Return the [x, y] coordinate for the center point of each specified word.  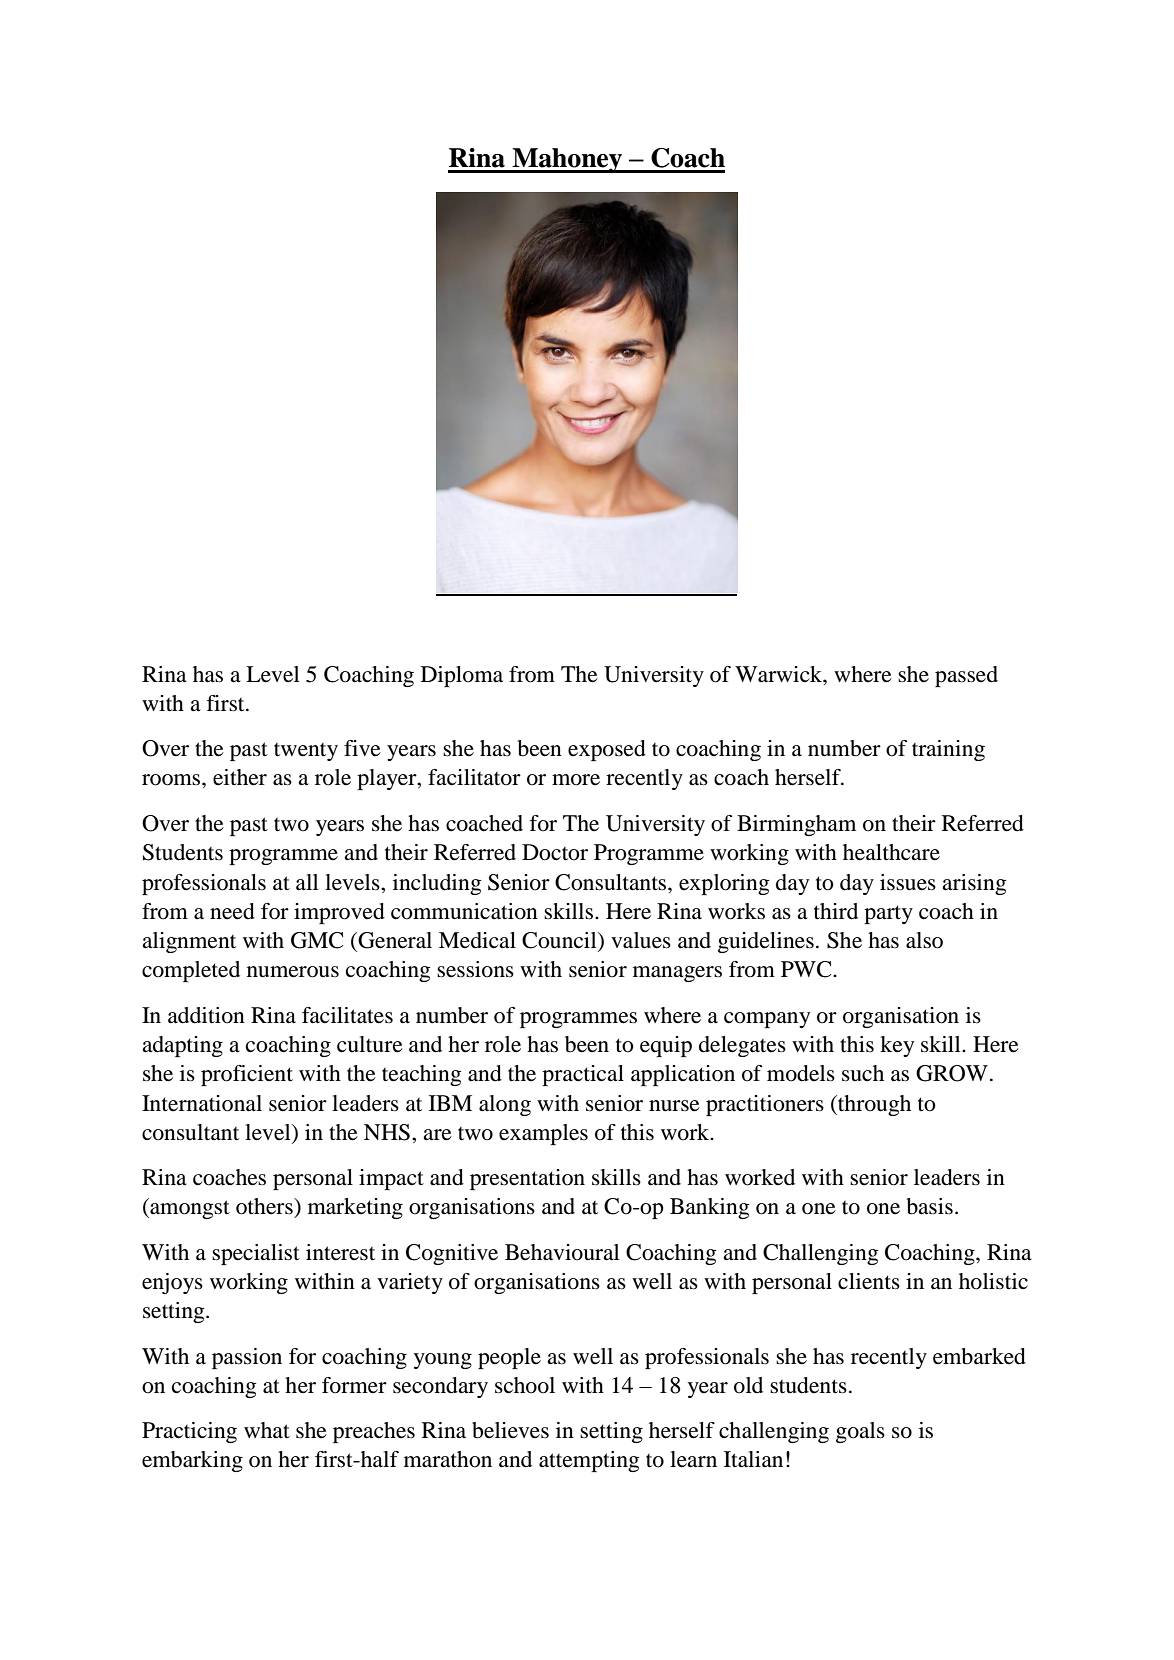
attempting [589, 1461]
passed [966, 676]
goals [860, 1432]
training [948, 750]
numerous [293, 972]
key [897, 1046]
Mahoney [567, 160]
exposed [607, 750]
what [267, 1430]
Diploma [462, 676]
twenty [306, 752]
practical [583, 1075]
